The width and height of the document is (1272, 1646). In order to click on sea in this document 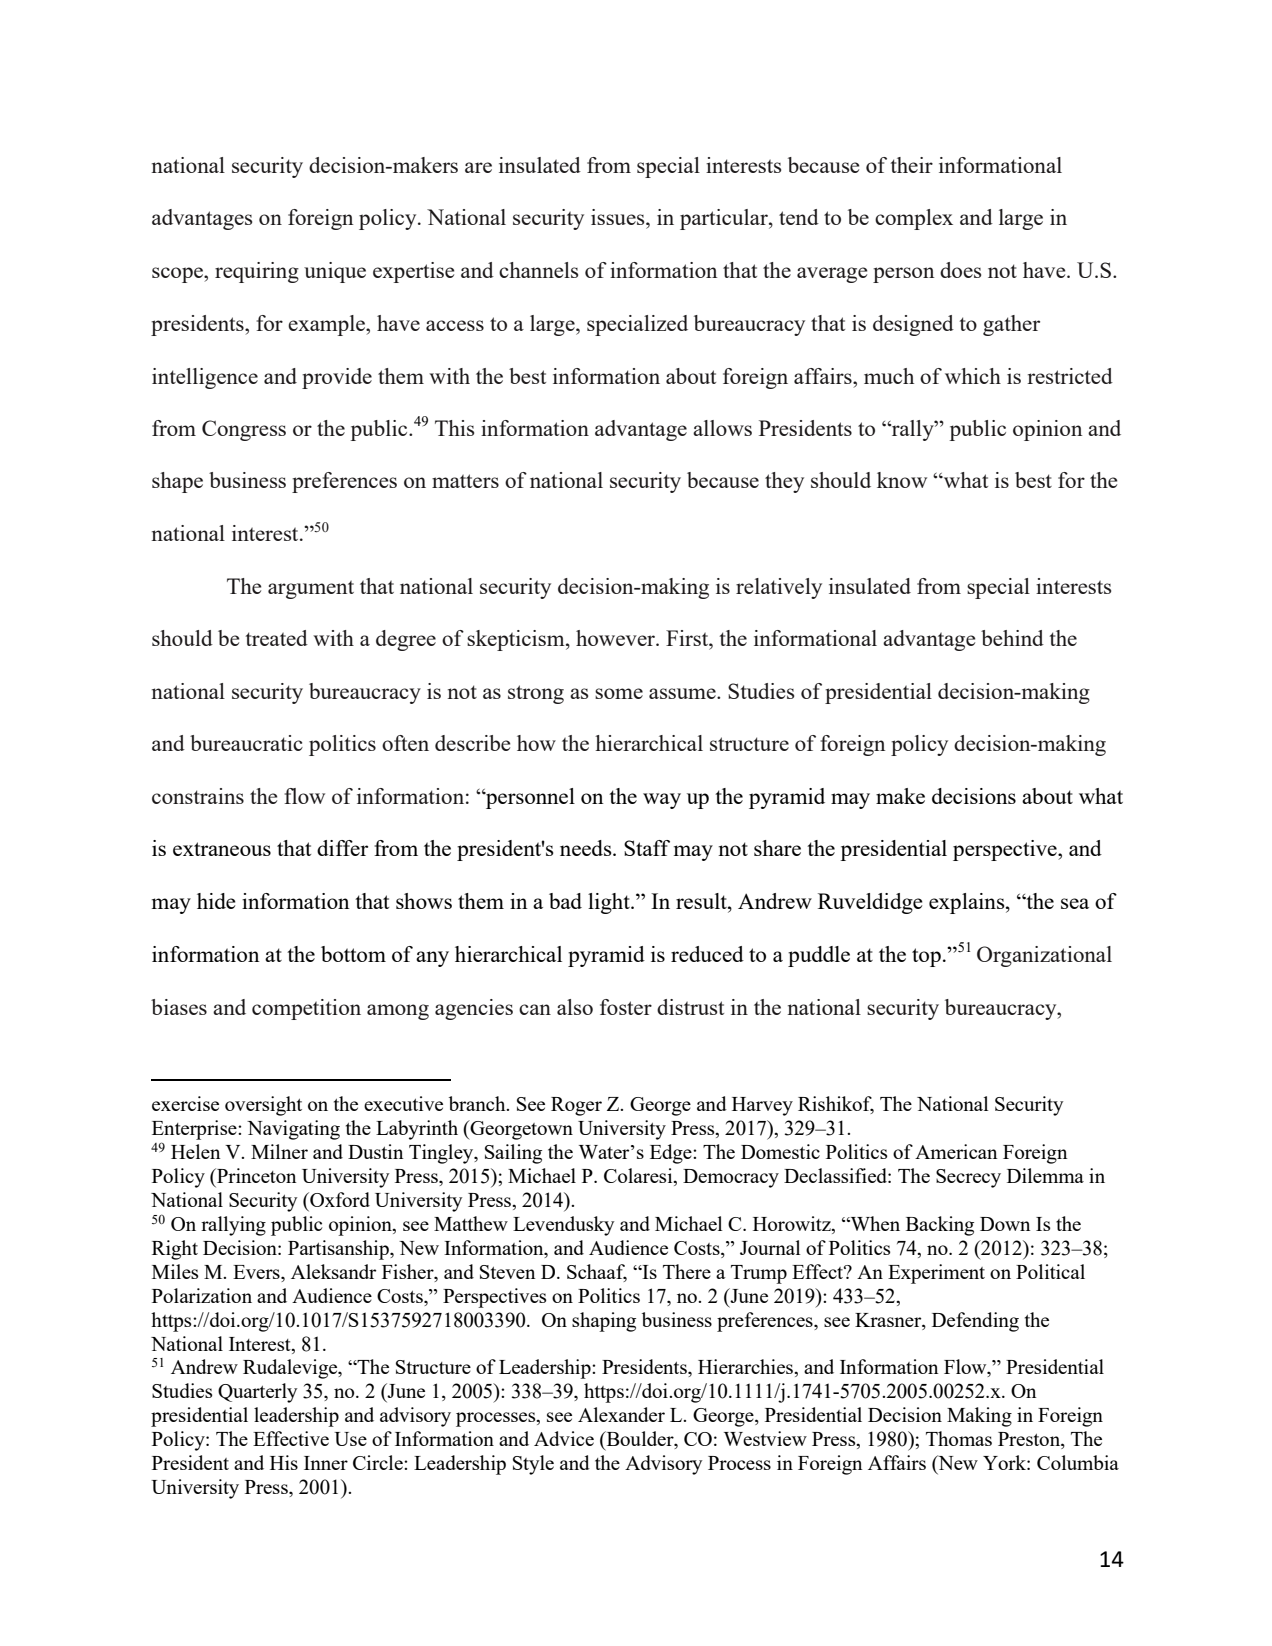, I will do `click(1075, 903)`.
